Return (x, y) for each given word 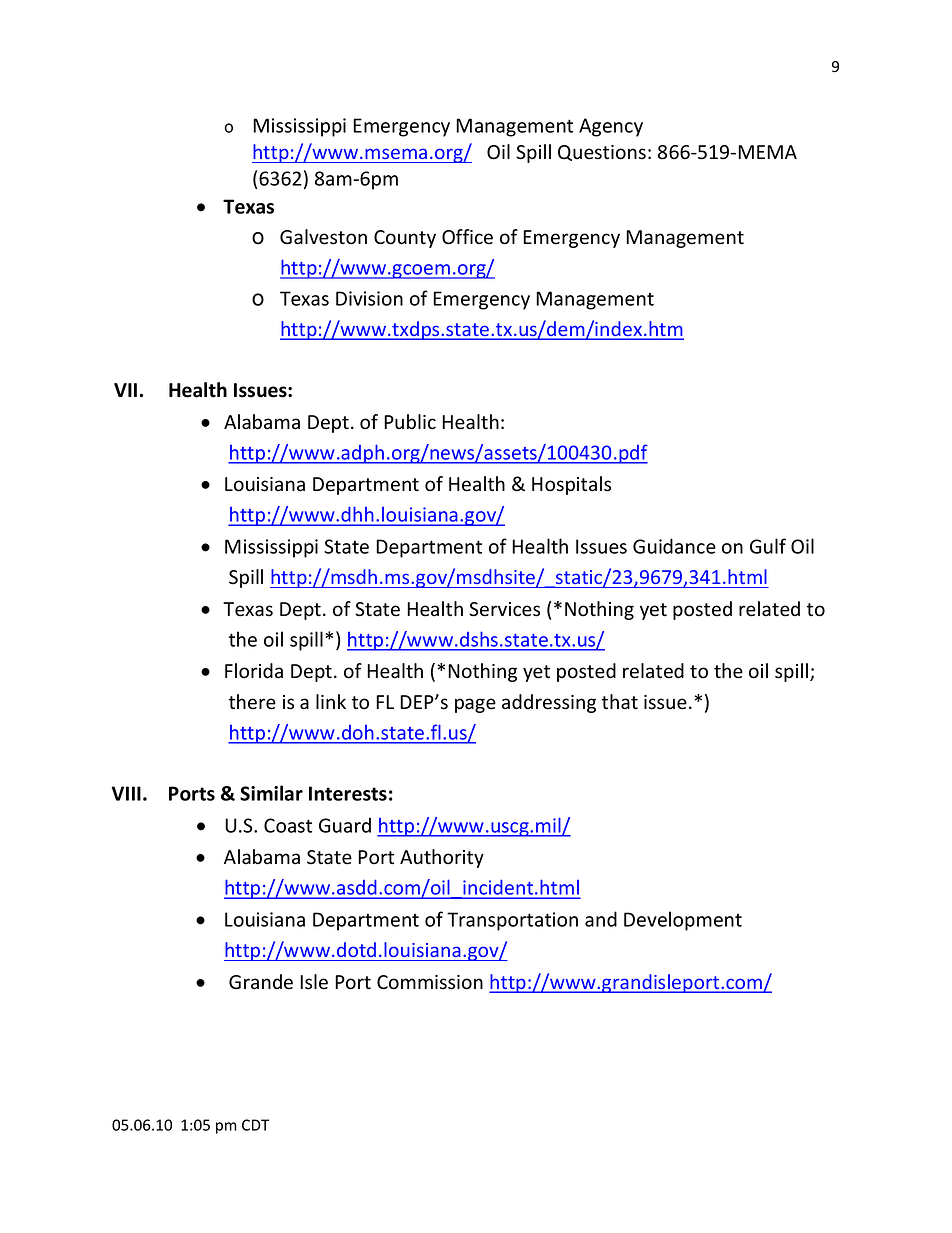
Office (467, 237)
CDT (255, 1125)
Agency (611, 127)
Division (369, 298)
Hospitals (571, 485)
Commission (430, 982)
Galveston (323, 237)
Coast (288, 825)
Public (410, 422)
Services (504, 609)
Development (683, 921)
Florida (254, 671)
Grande (261, 982)
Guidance (674, 546)
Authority (442, 858)
